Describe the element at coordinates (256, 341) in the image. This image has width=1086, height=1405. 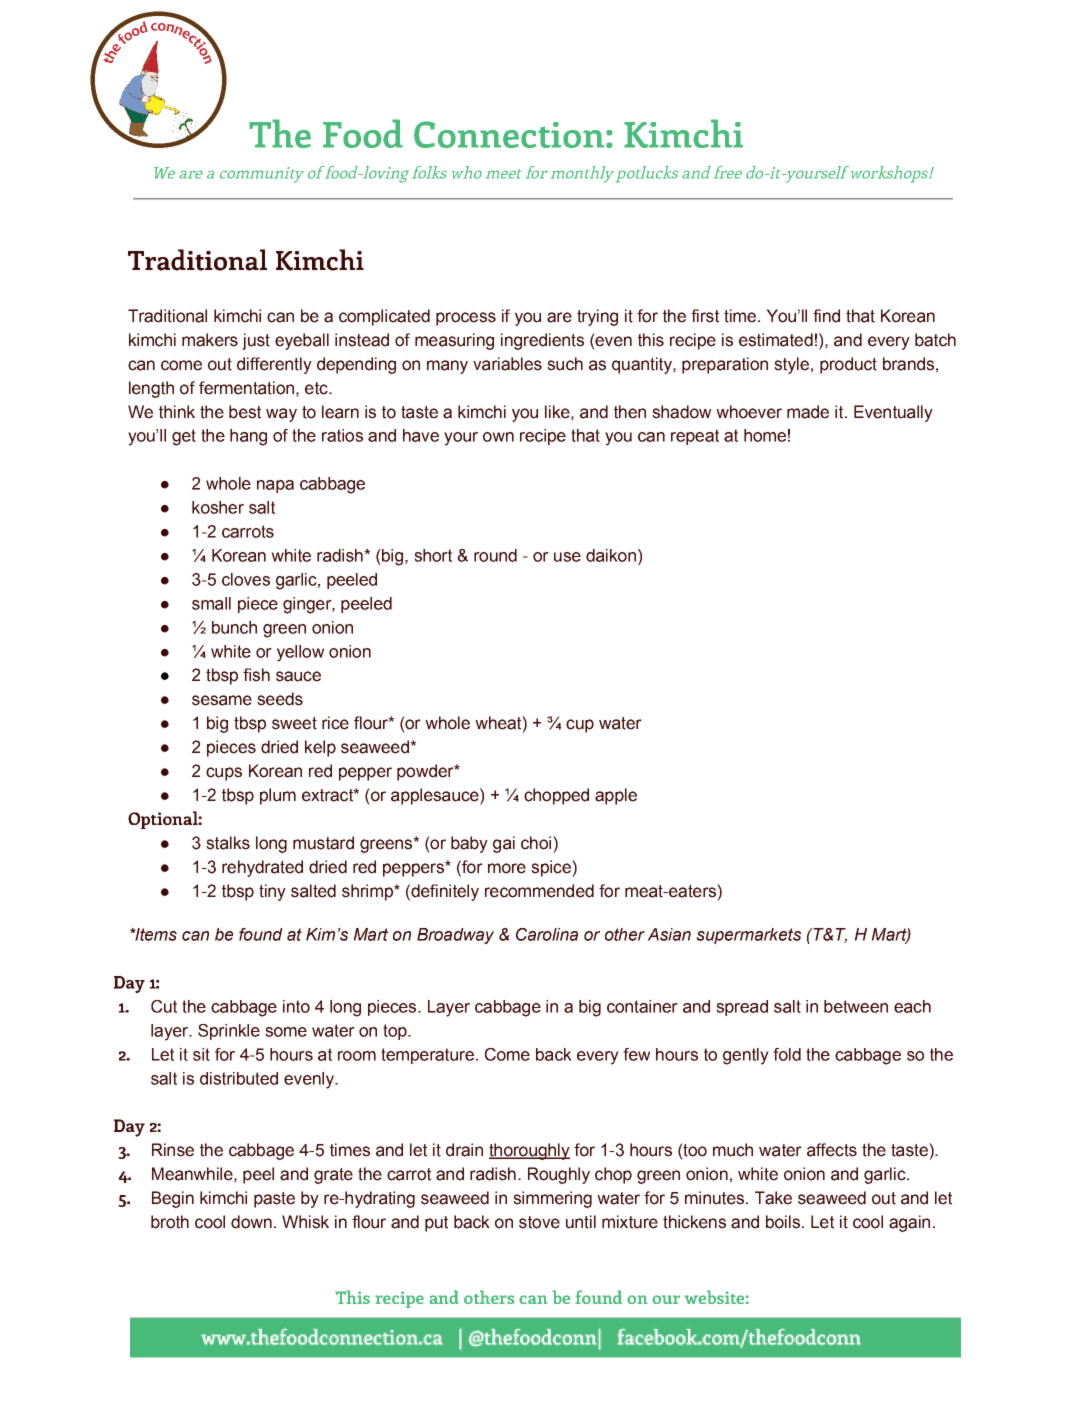
I see `just` at that location.
